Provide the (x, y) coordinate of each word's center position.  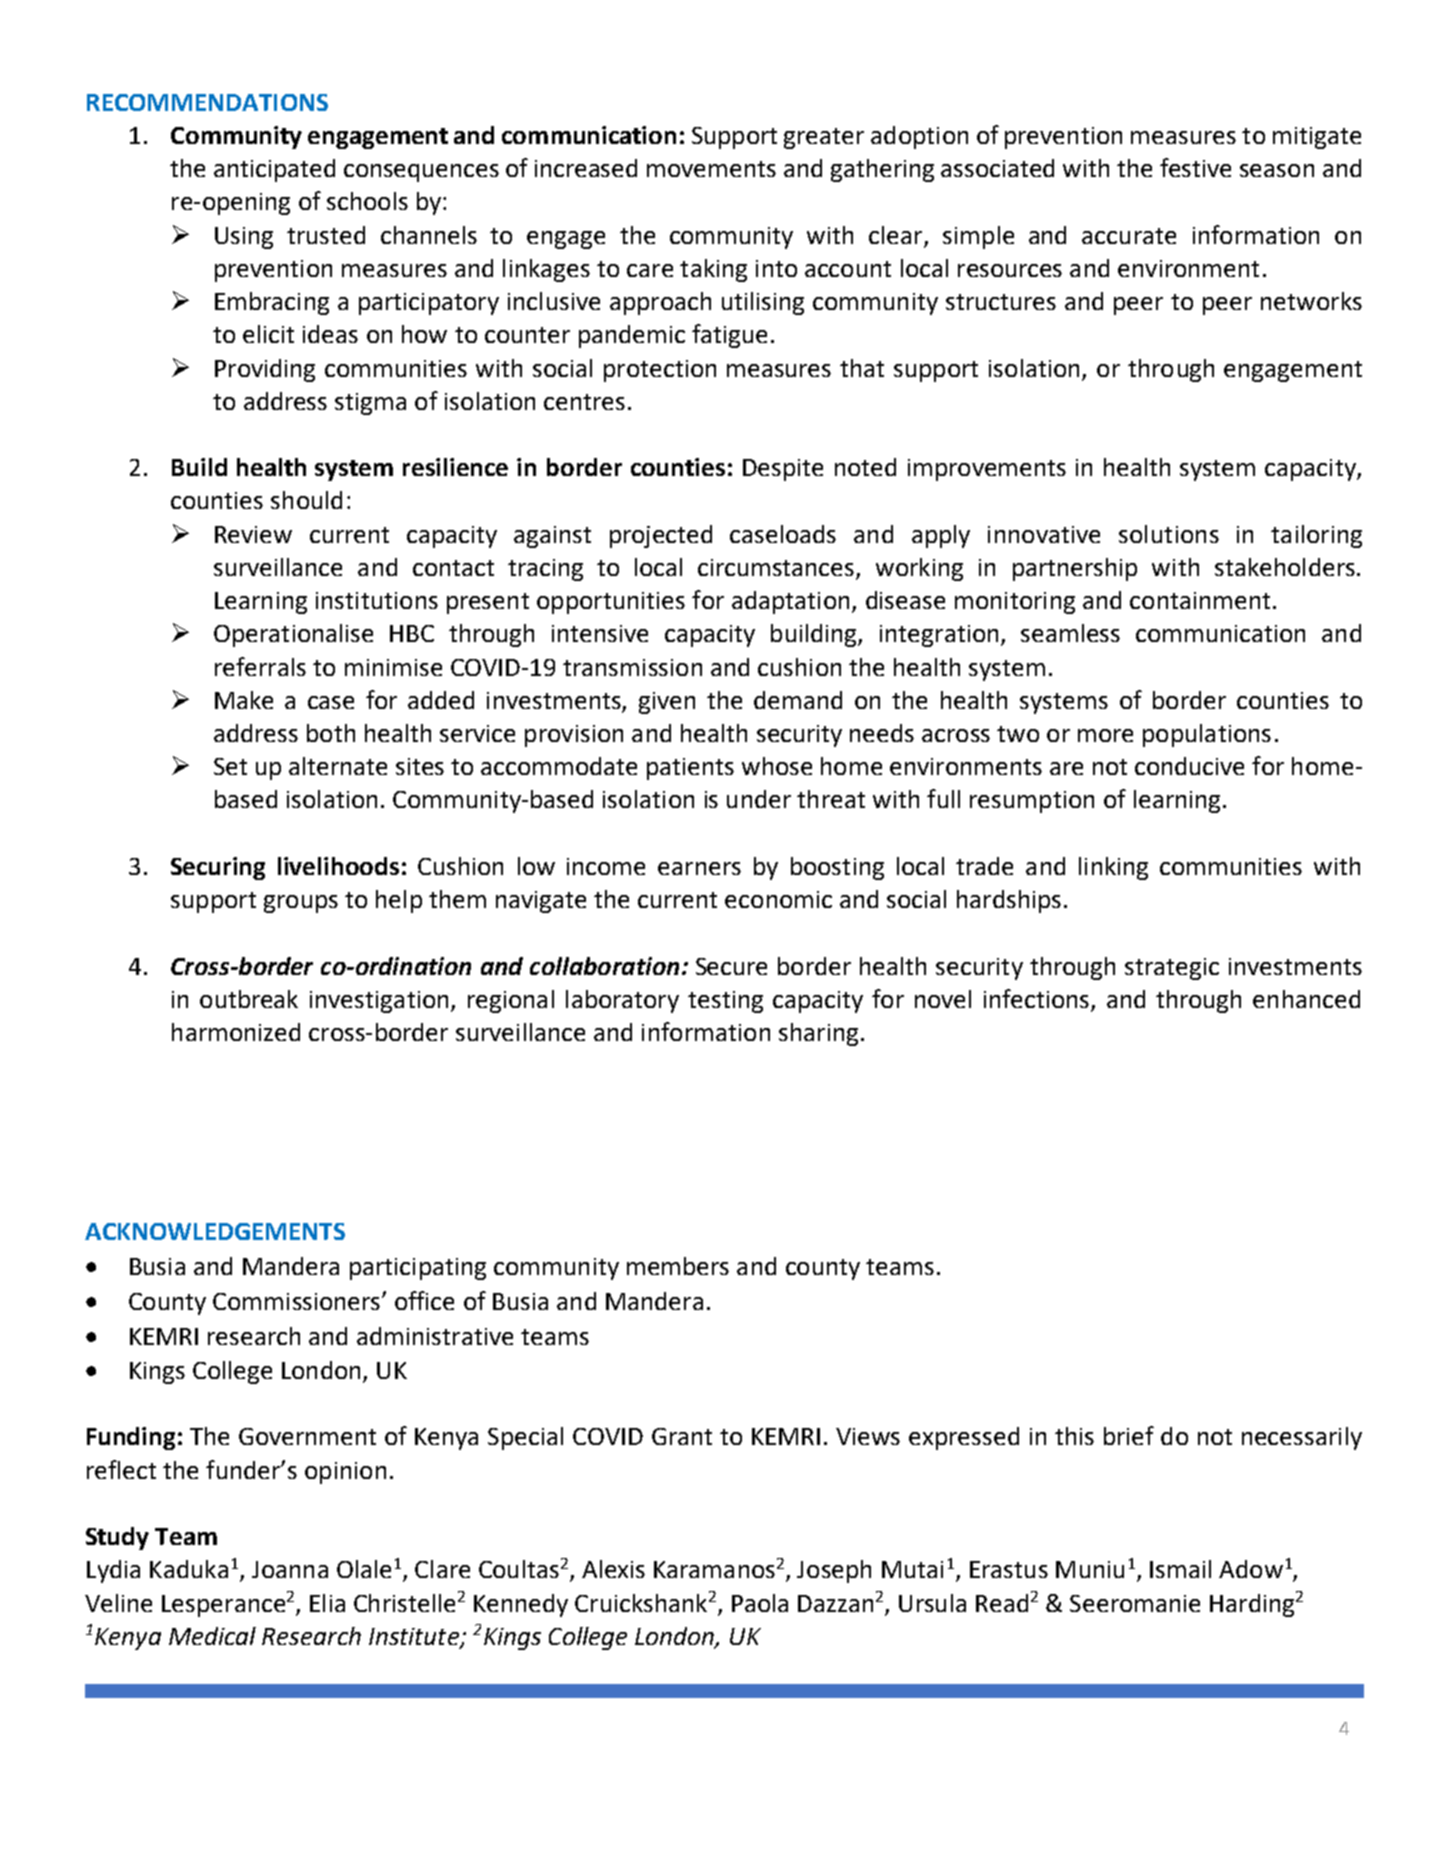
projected (661, 536)
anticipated (274, 170)
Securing (218, 868)
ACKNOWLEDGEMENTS (215, 1231)
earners (699, 868)
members (678, 1266)
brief (1129, 1435)
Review (253, 534)
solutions (1169, 534)
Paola (760, 1603)
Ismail (1180, 1569)
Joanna (290, 1569)
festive (1195, 167)
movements (711, 169)
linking (1113, 868)
